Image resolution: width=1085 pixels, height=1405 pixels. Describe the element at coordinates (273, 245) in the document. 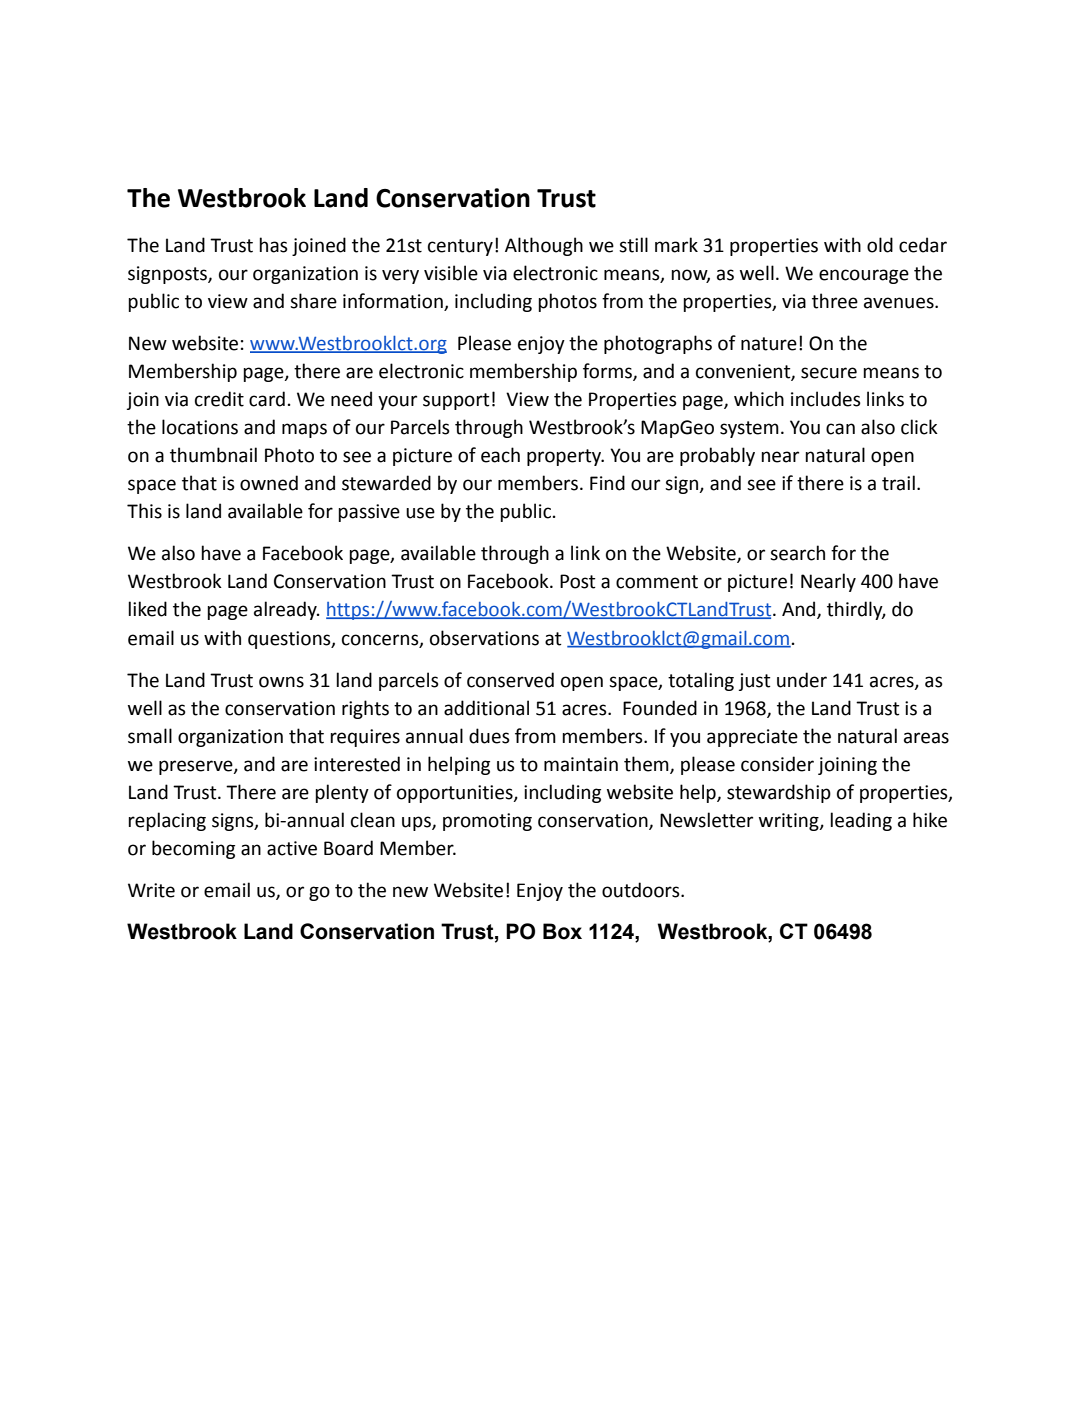

I see `has` at that location.
